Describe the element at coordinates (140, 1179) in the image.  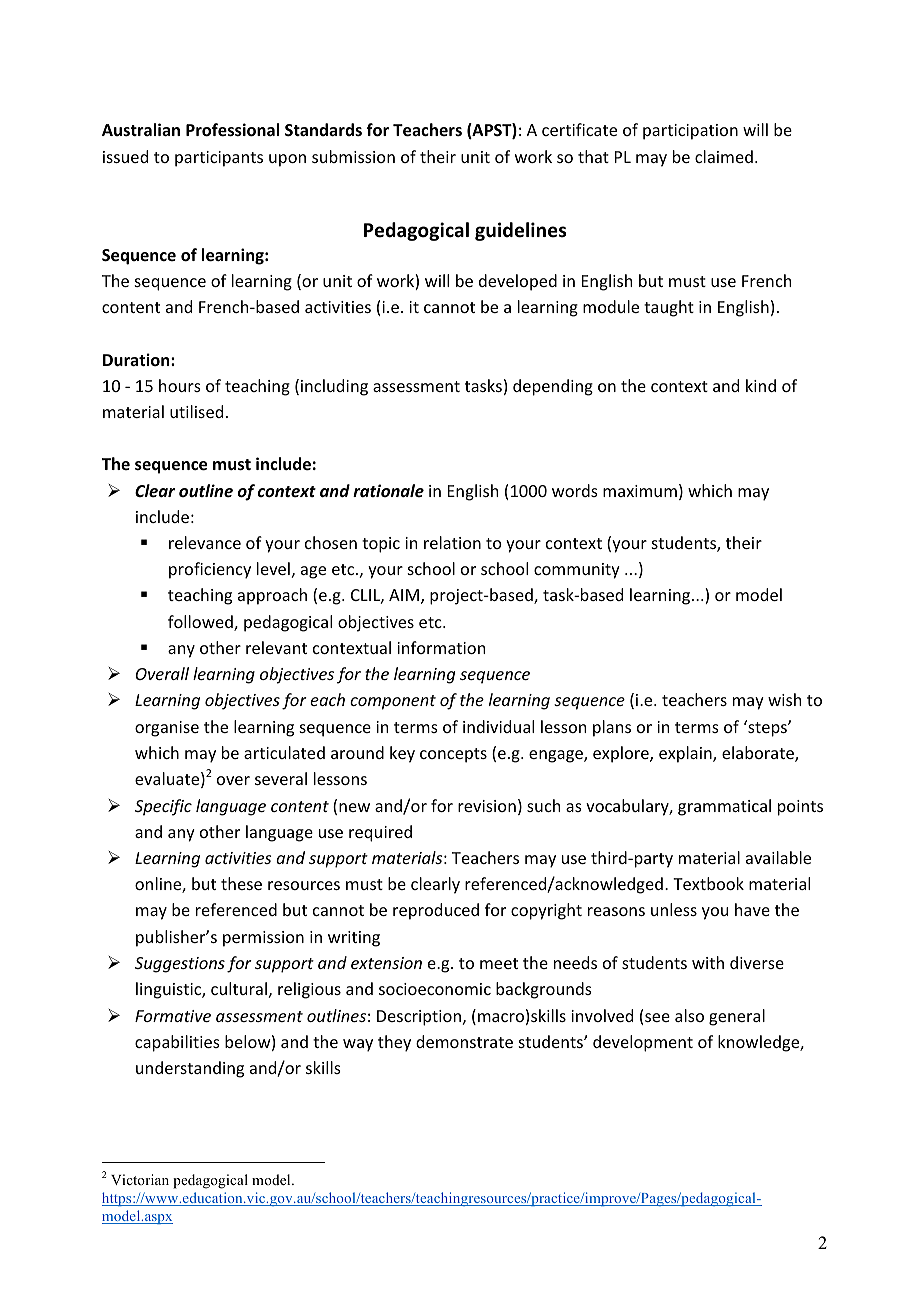
I see `Victorian` at that location.
